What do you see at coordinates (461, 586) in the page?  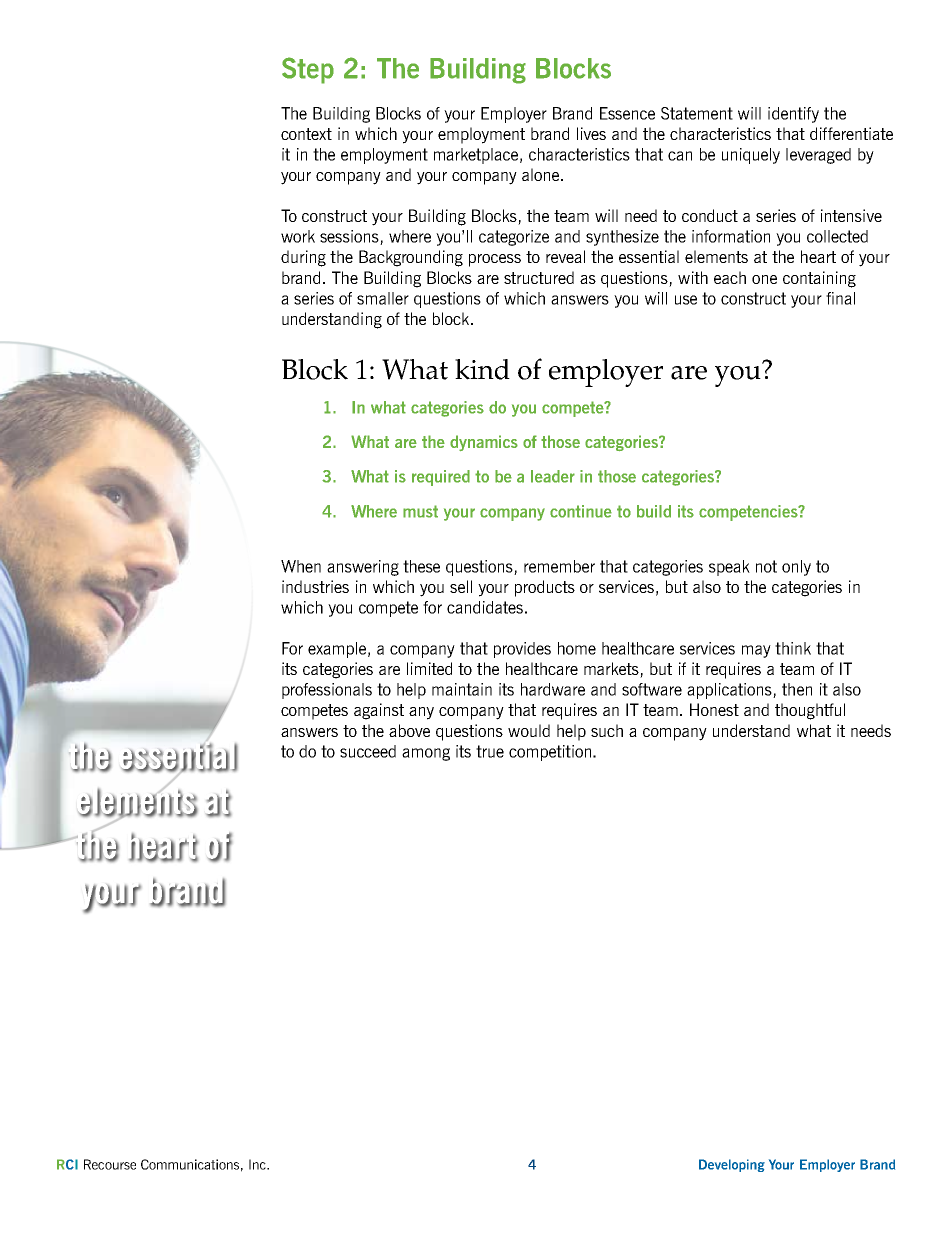 I see `sell` at bounding box center [461, 586].
